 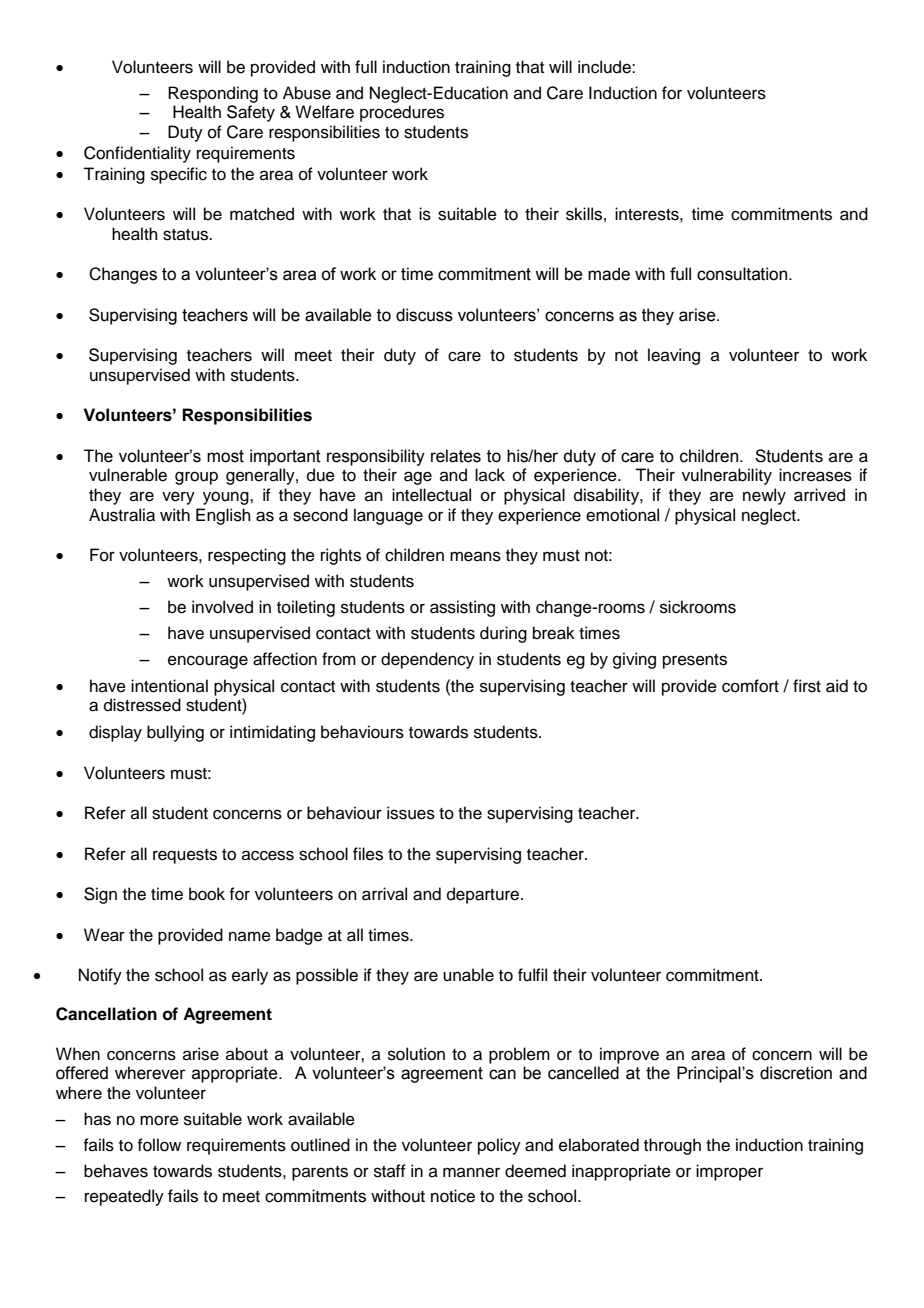 What do you see at coordinates (471, 1172) in the screenshot?
I see `manner` at bounding box center [471, 1172].
